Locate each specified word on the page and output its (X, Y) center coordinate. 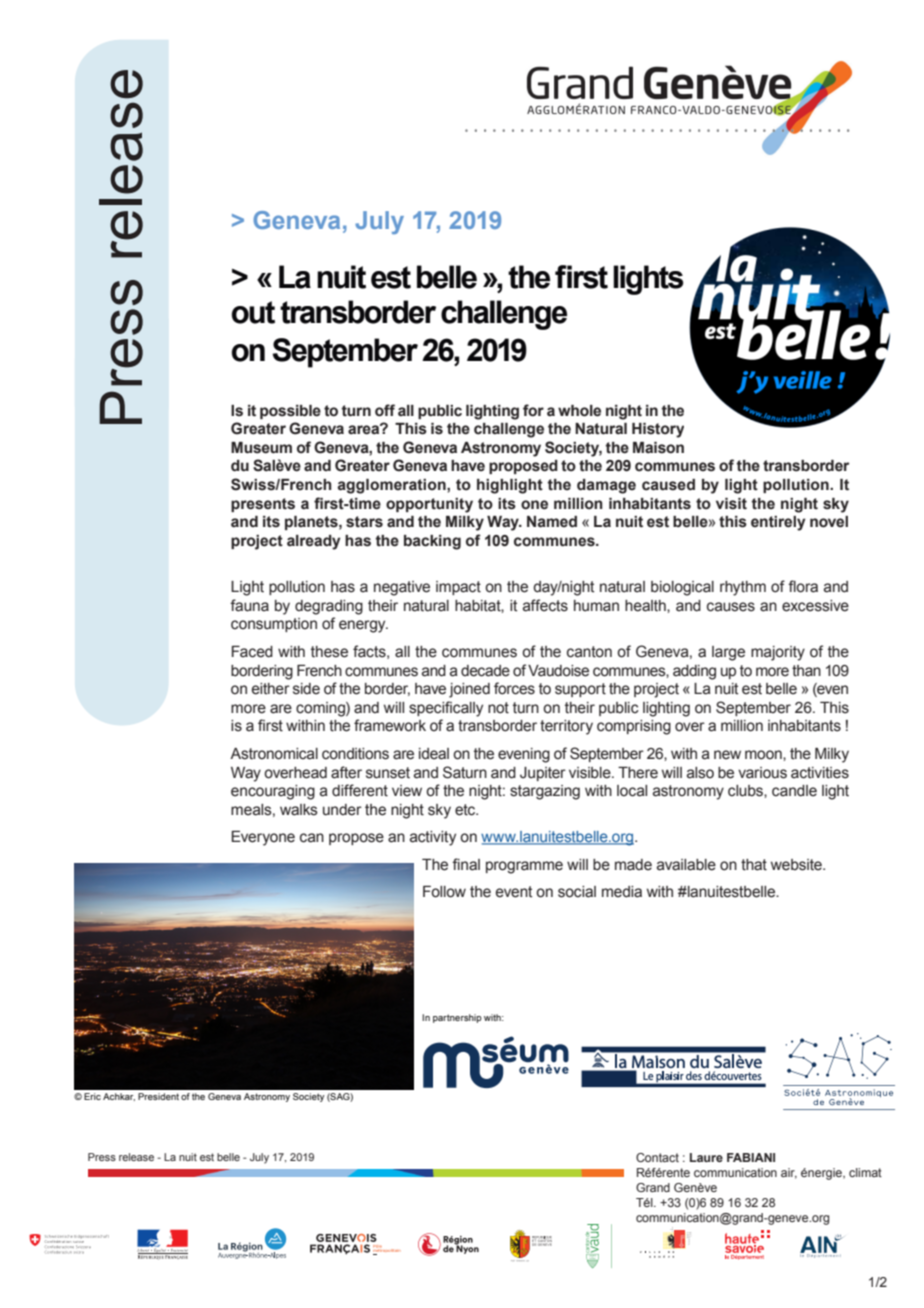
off (385, 410)
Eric (92, 1096)
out (253, 312)
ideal (434, 754)
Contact (657, 1157)
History (658, 430)
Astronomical (274, 754)
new (727, 755)
